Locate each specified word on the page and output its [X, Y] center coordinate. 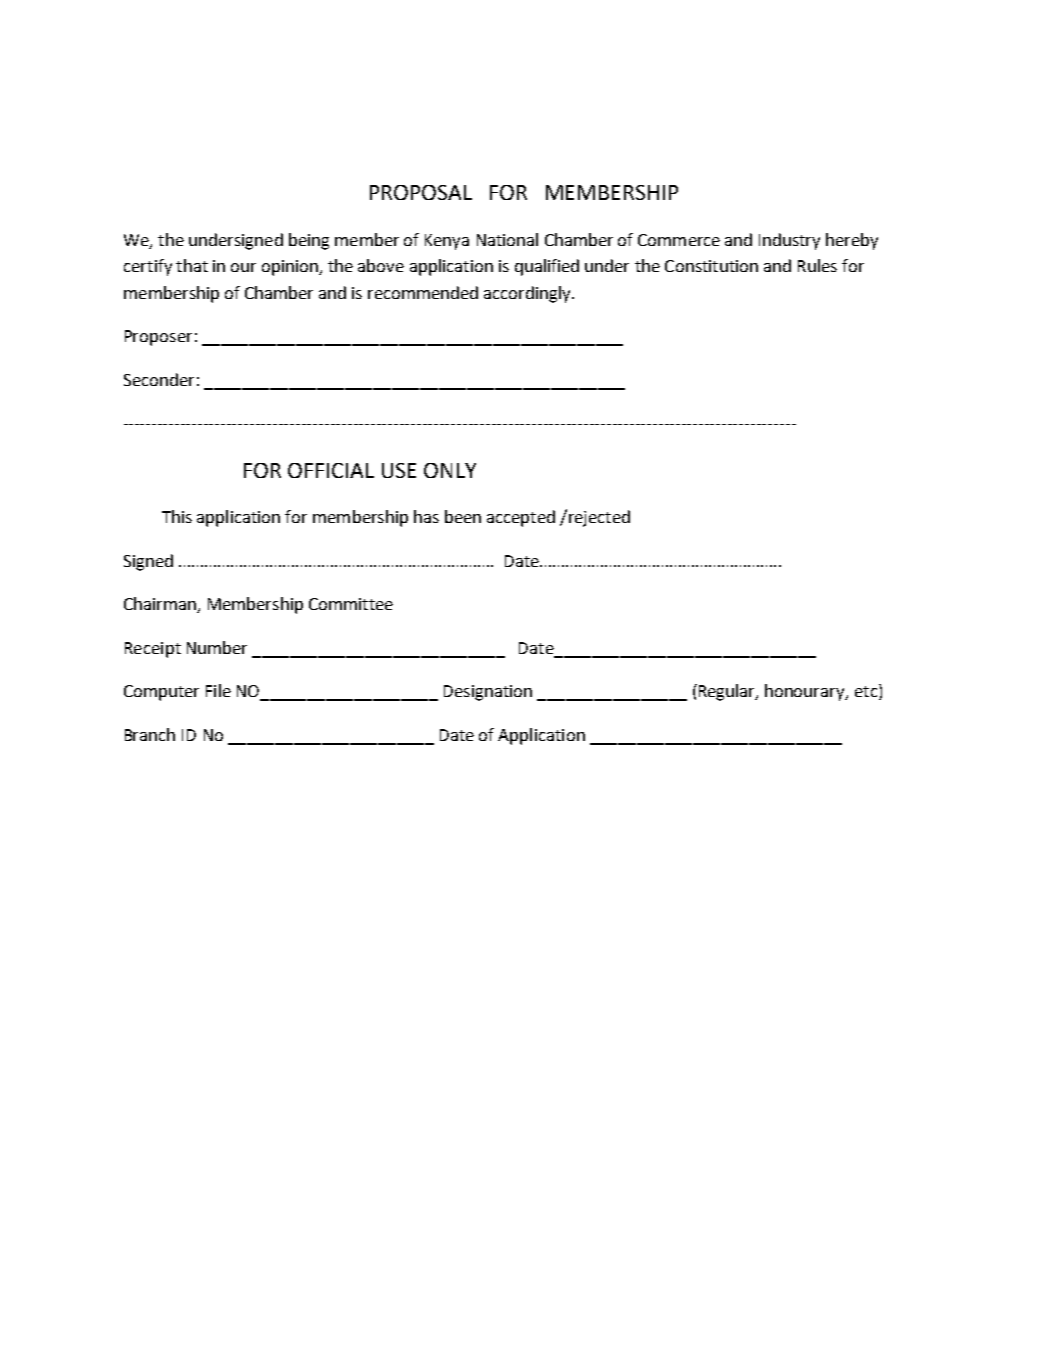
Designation [488, 693]
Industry [789, 241]
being [309, 241]
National [507, 239]
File [218, 690]
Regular [728, 692]
